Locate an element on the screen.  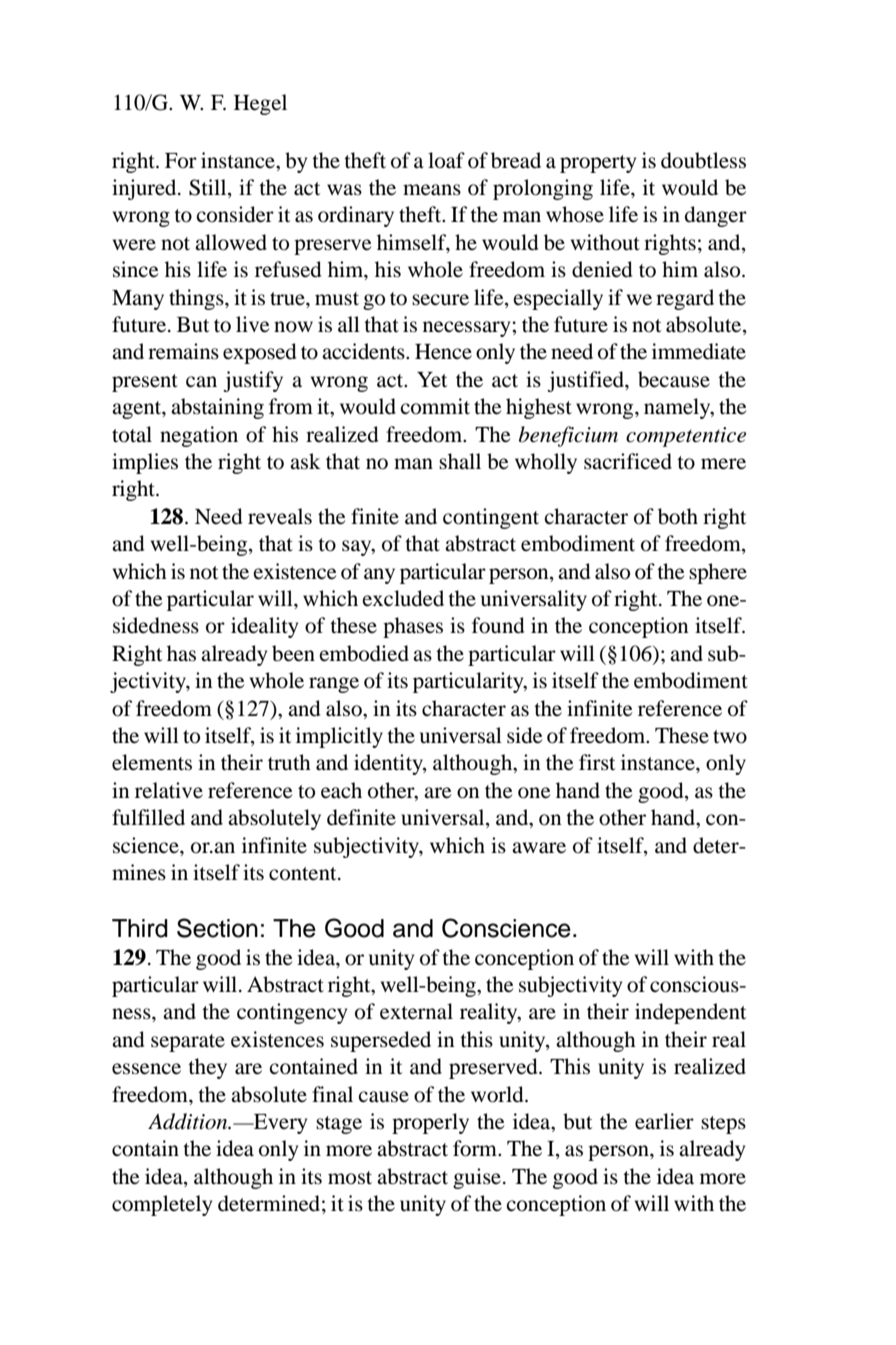
Still is located at coordinates (209, 188).
